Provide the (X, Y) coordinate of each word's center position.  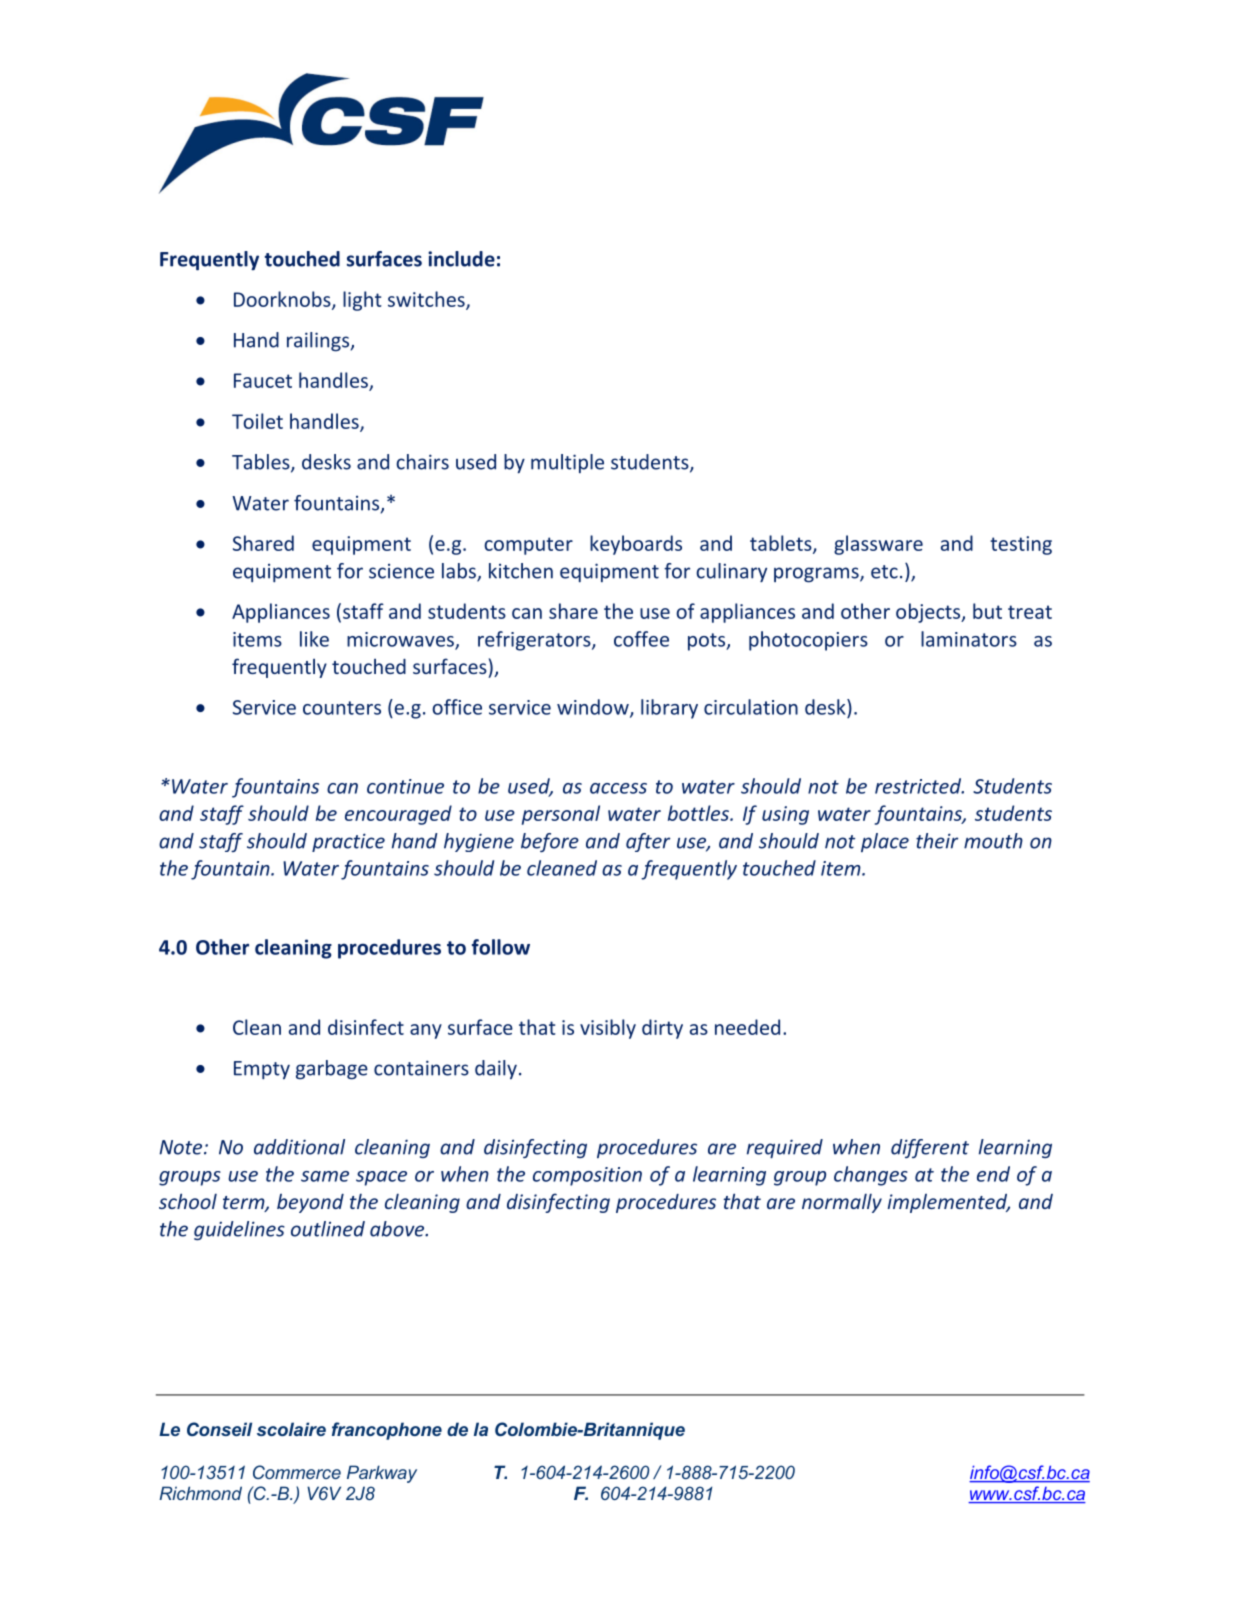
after (648, 842)
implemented (949, 1203)
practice (348, 842)
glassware (878, 545)
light (362, 301)
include (461, 259)
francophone (387, 1431)
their (937, 841)
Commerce (297, 1472)
